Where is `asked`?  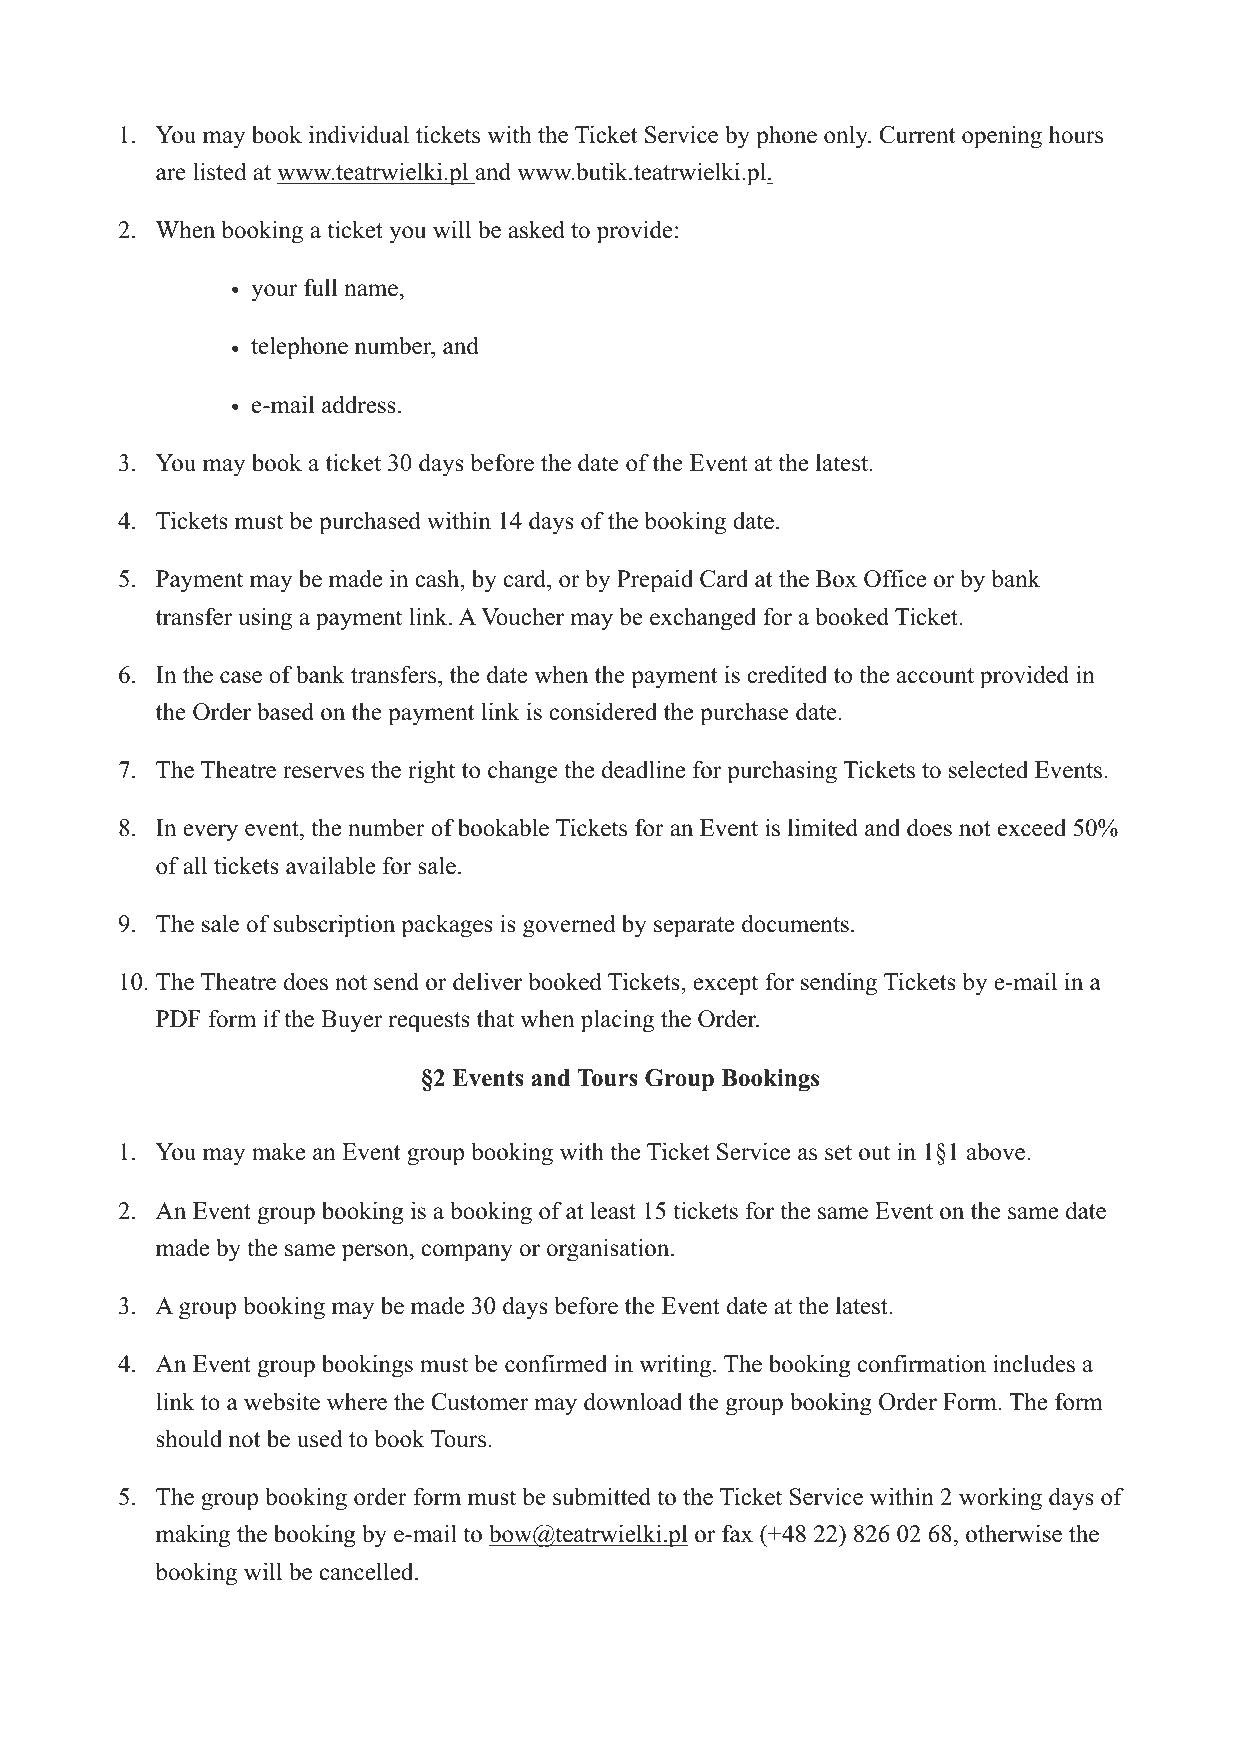 asked is located at coordinates (536, 229).
